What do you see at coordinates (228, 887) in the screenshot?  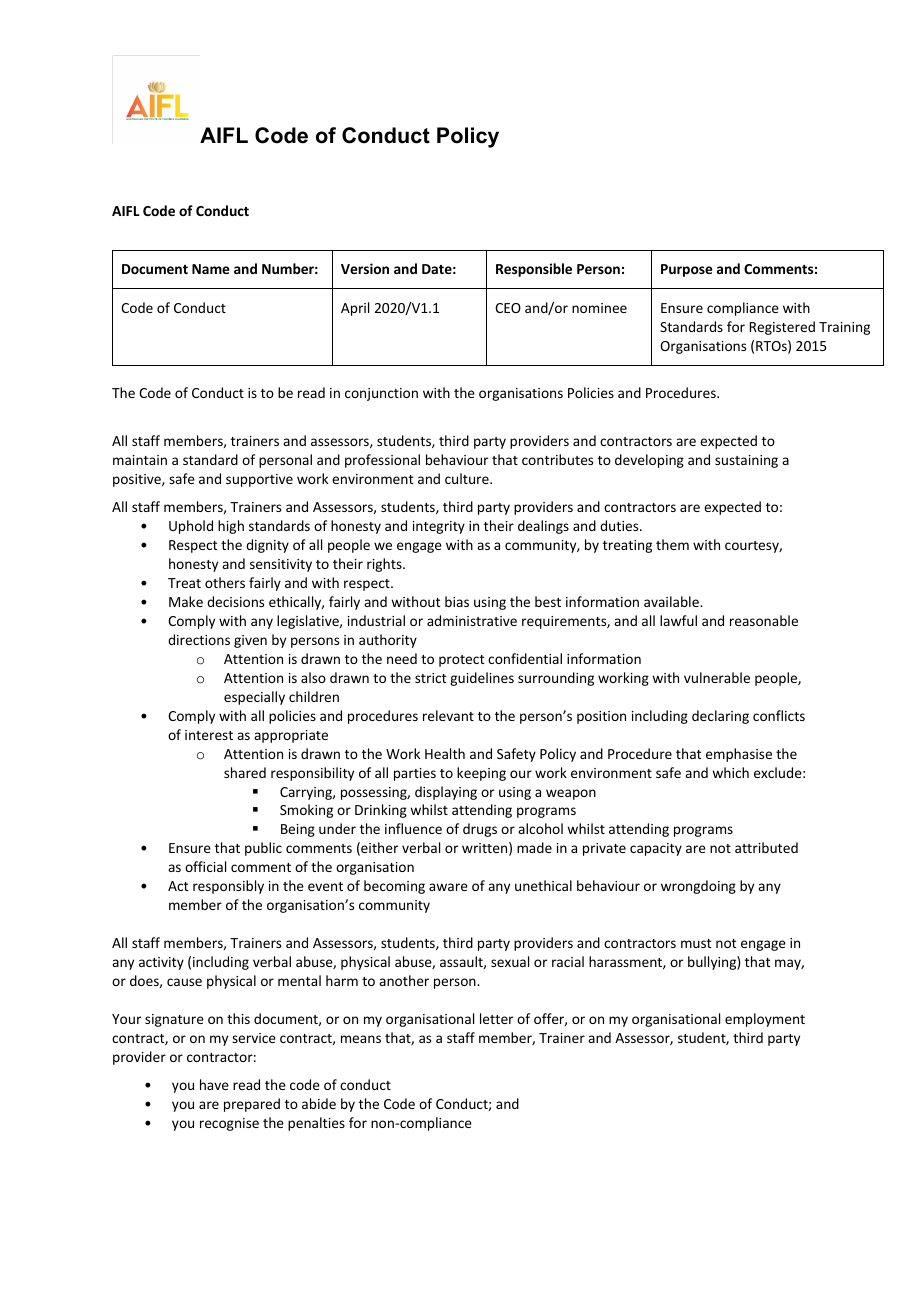 I see `responsibly` at bounding box center [228, 887].
